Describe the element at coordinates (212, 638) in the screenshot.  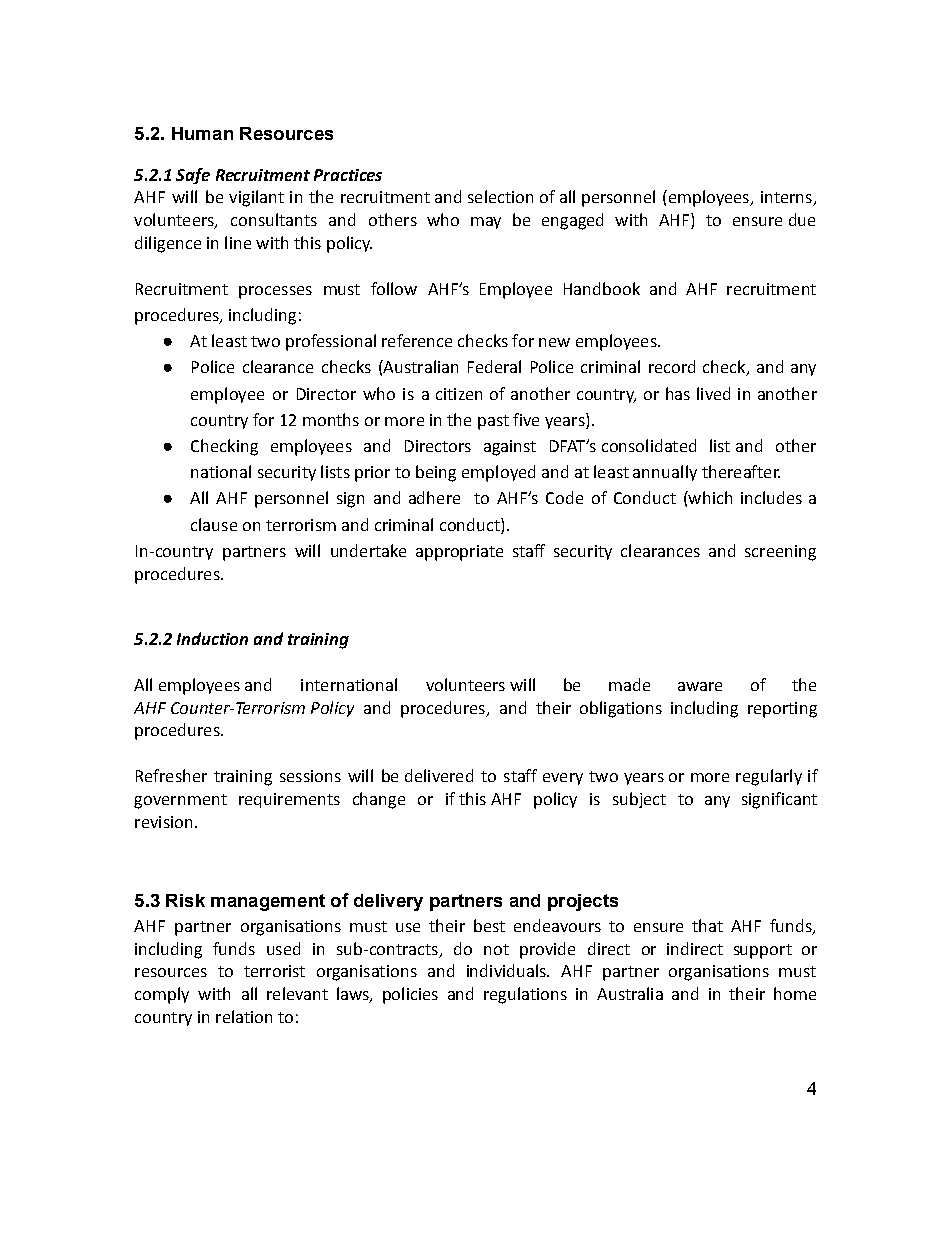
I see `Induction` at that location.
